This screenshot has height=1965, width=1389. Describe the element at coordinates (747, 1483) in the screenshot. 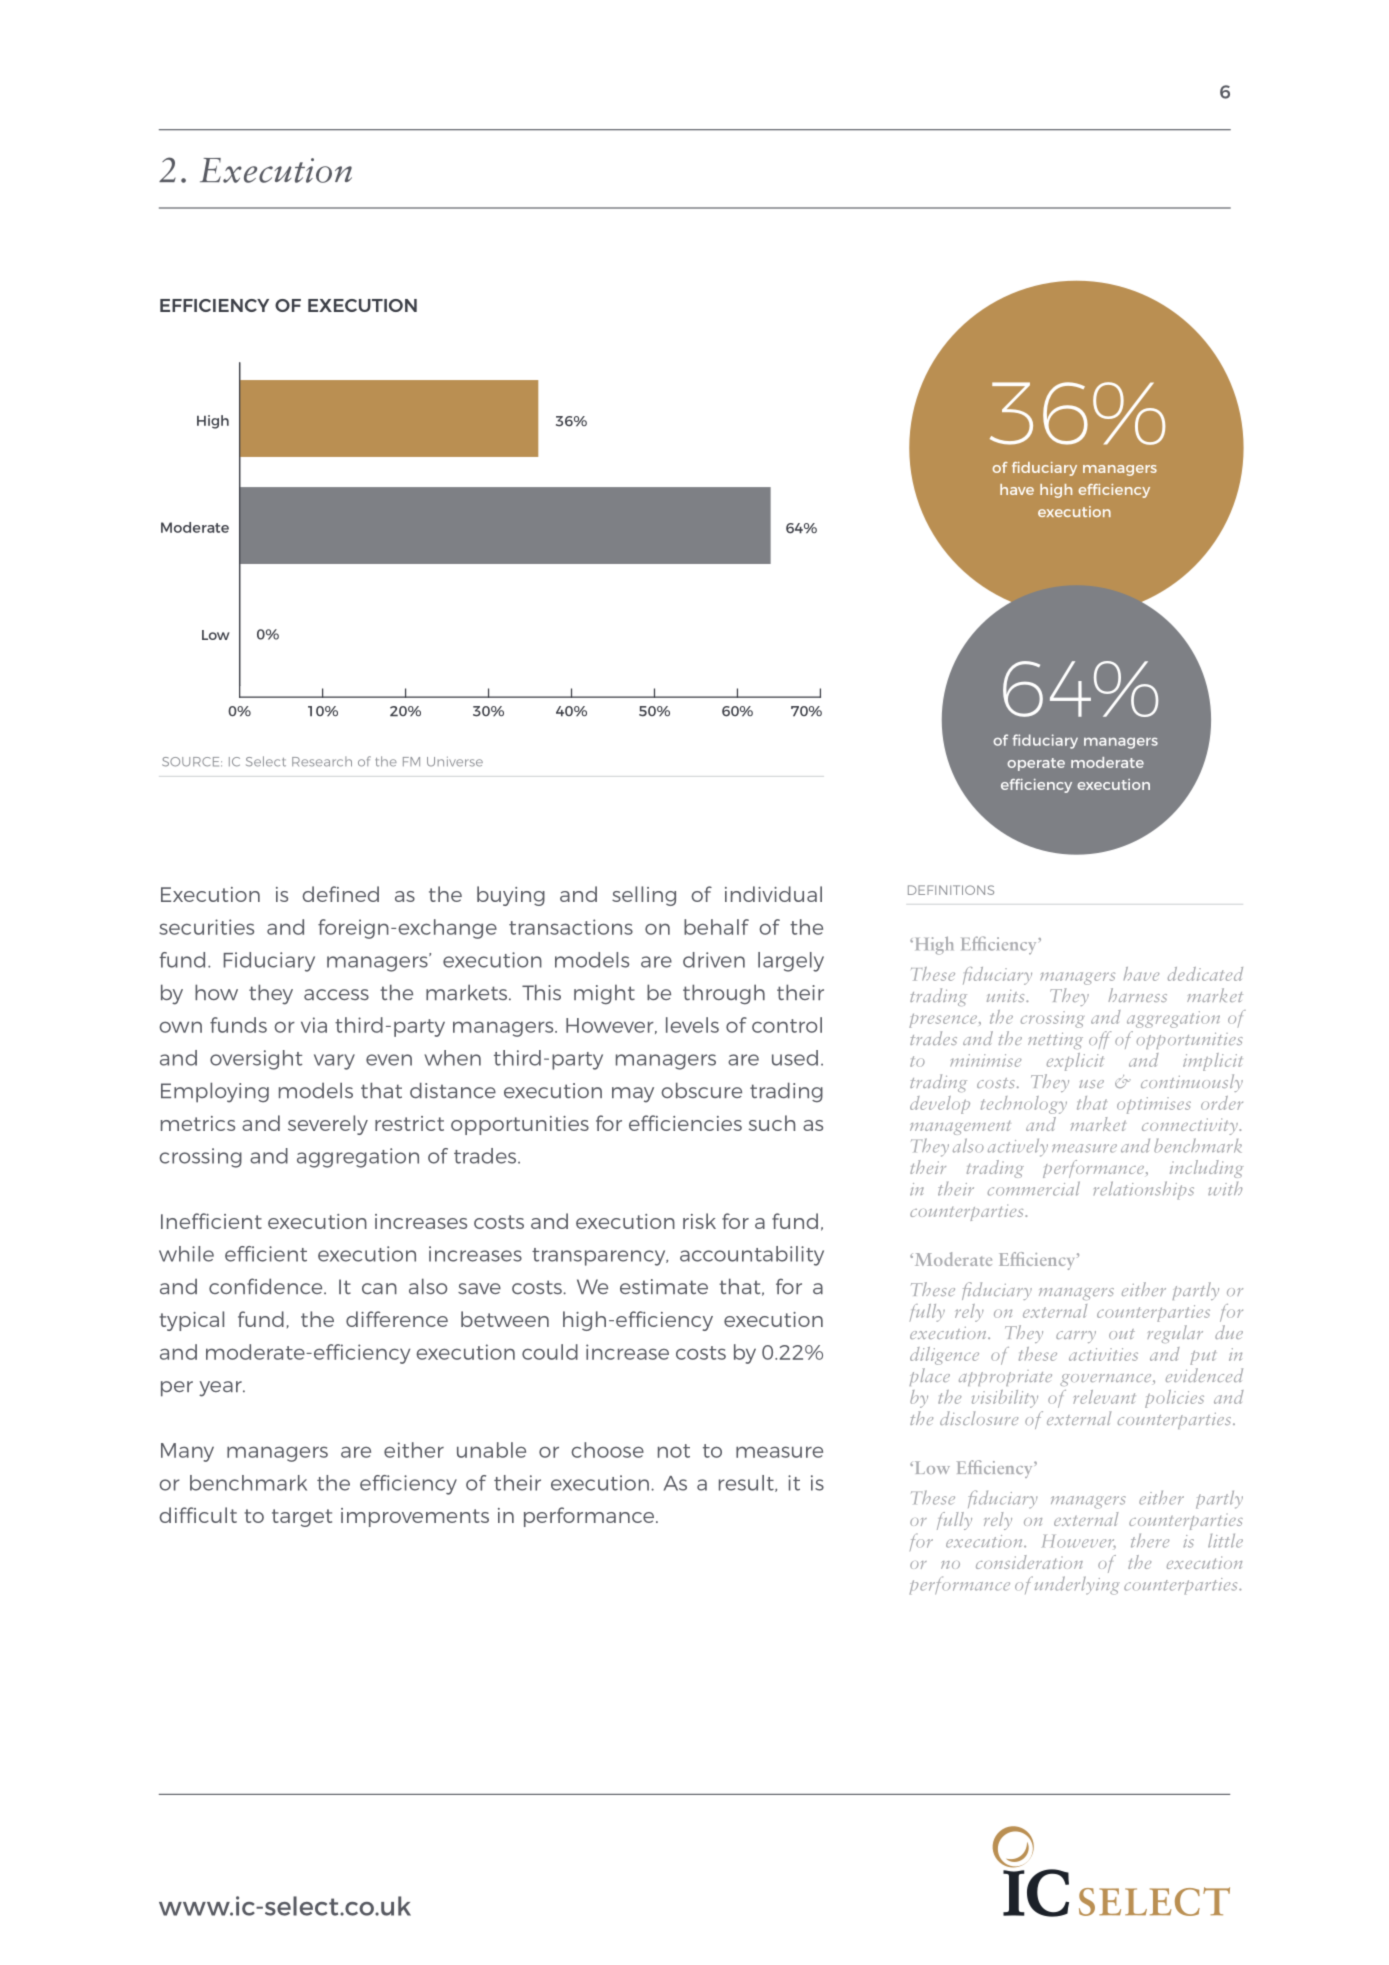

I see `result` at that location.
